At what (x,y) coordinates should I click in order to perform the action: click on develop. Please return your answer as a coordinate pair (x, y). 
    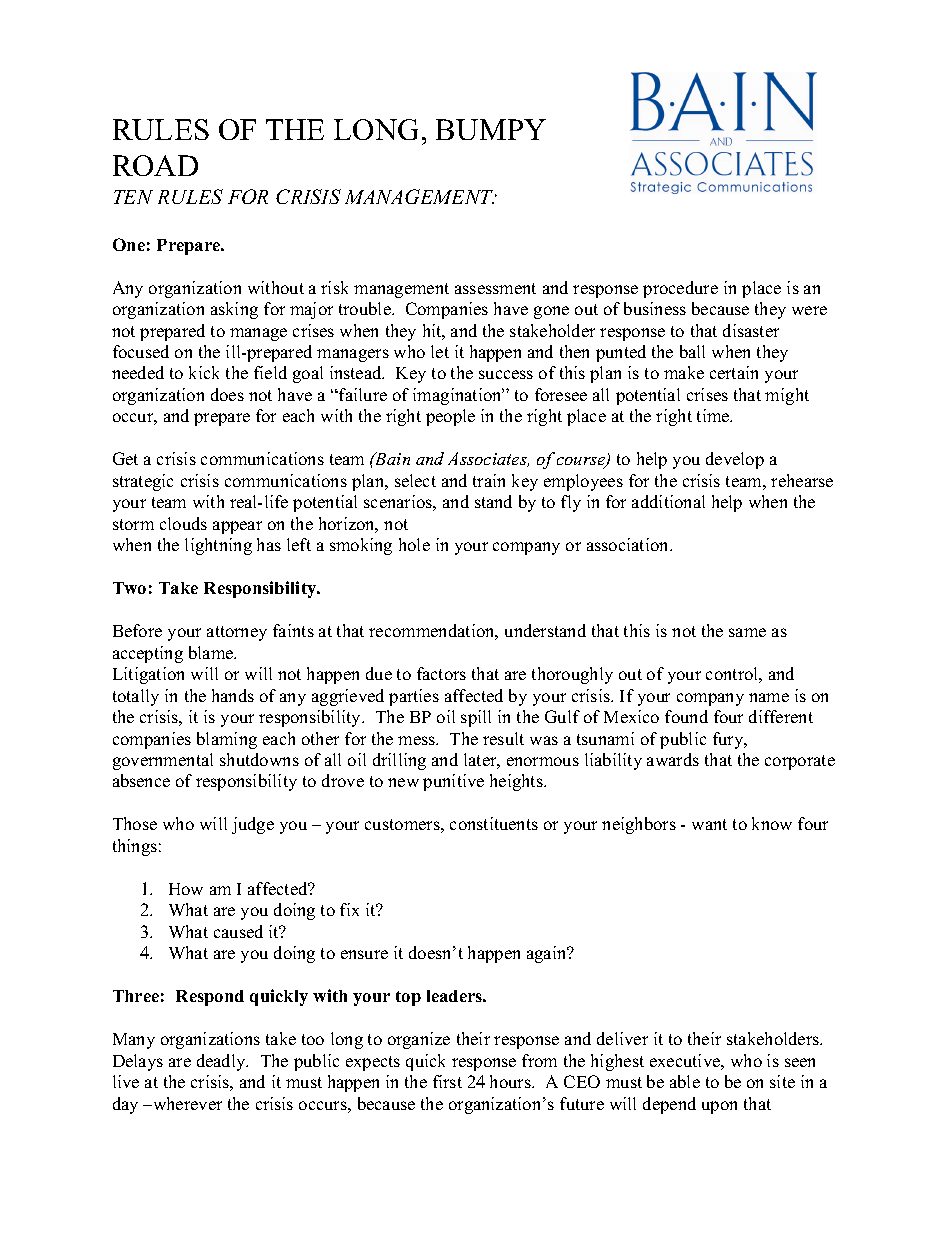
    Looking at the image, I should click on (735, 460).
